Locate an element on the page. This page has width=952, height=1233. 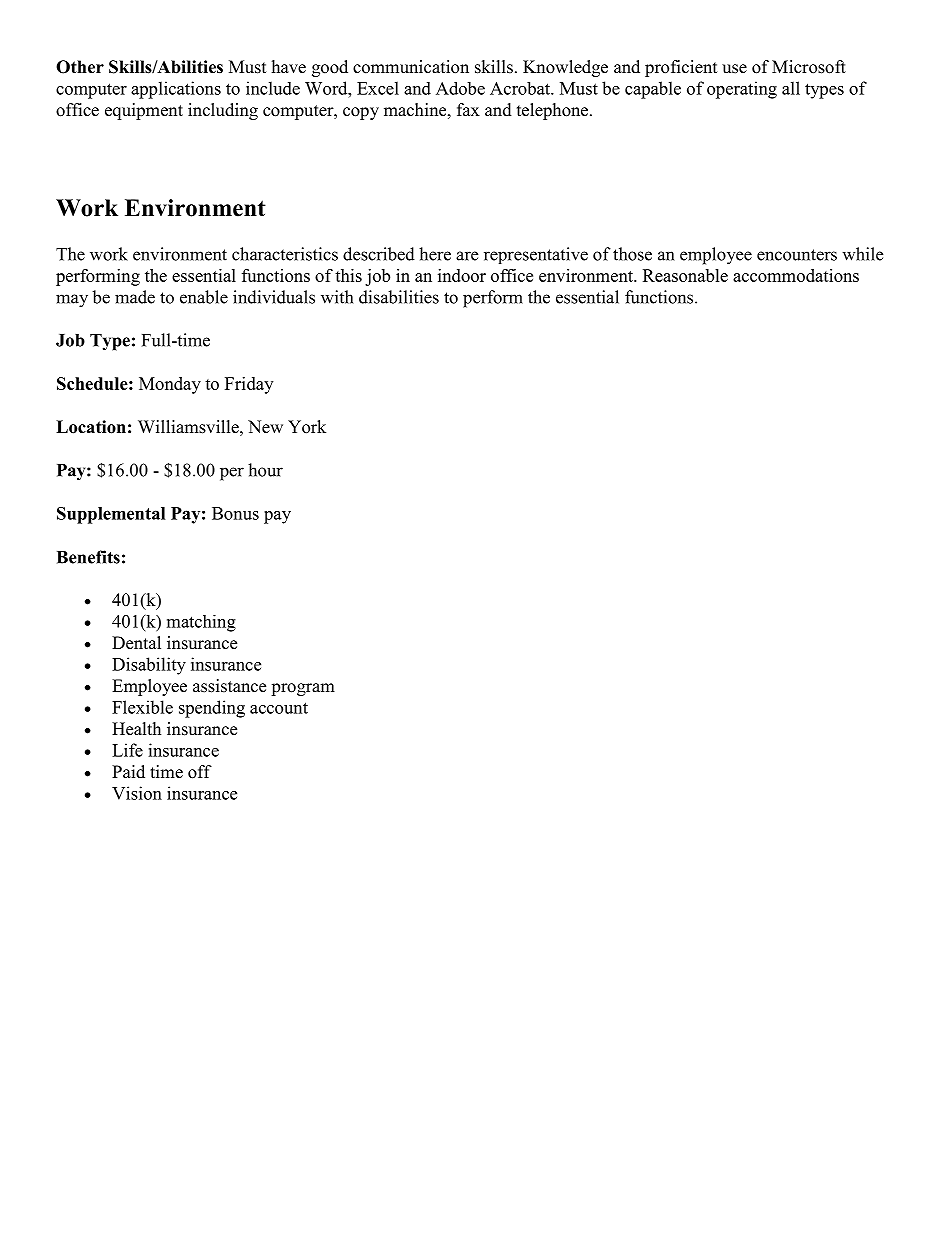
applications is located at coordinates (176, 90).
